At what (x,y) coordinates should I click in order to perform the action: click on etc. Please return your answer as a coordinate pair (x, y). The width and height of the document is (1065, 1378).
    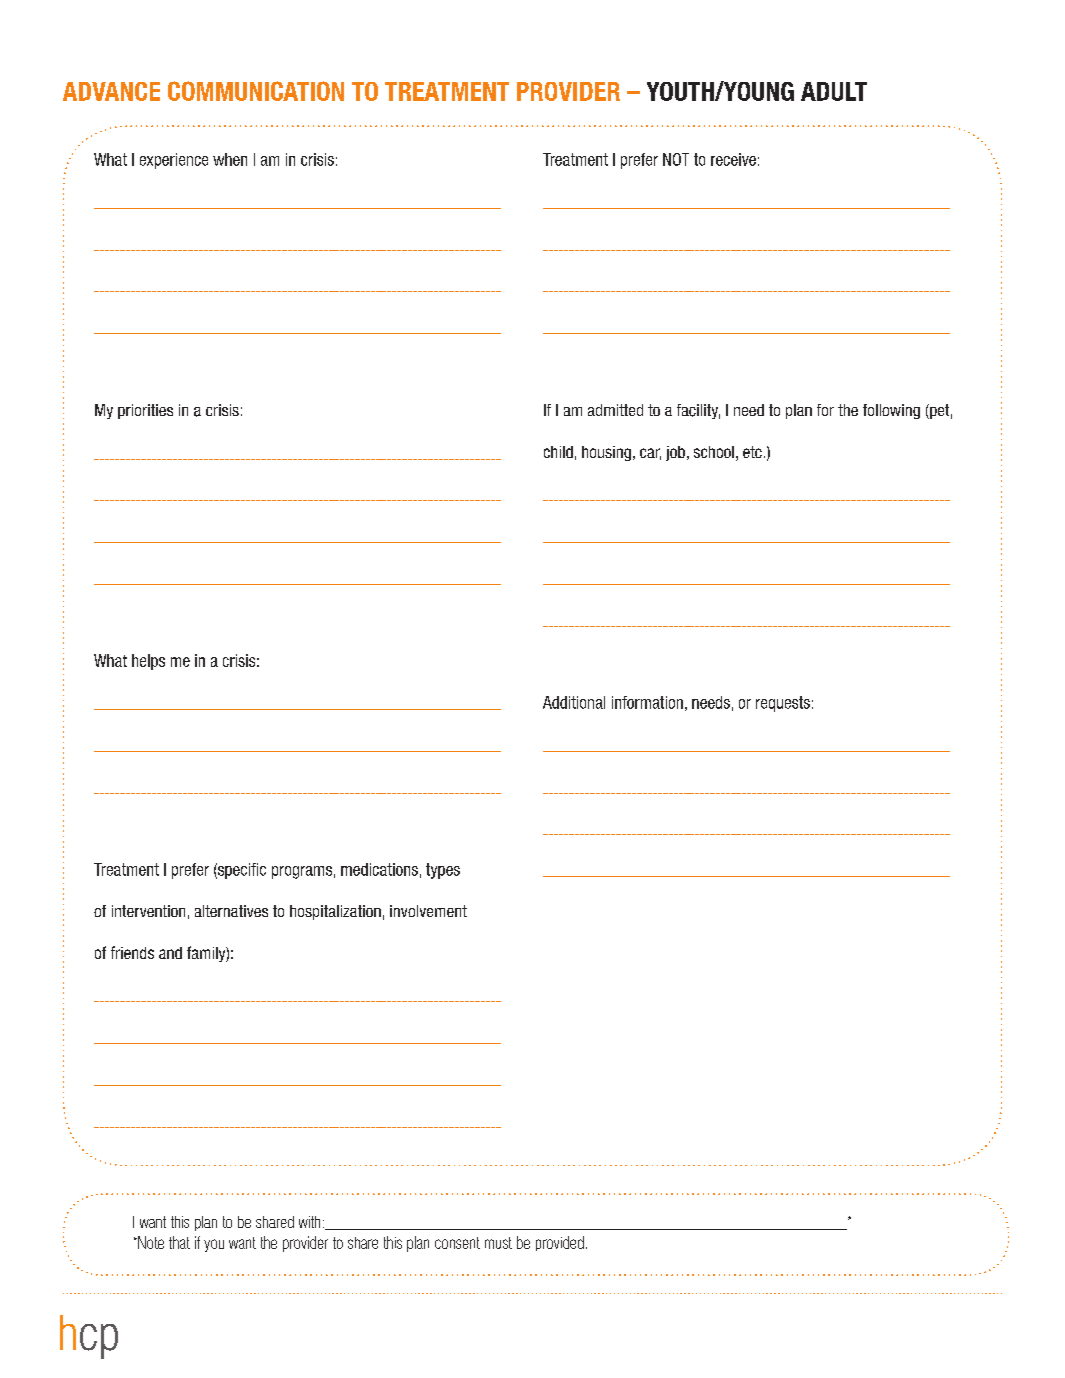
    Looking at the image, I should click on (752, 452).
